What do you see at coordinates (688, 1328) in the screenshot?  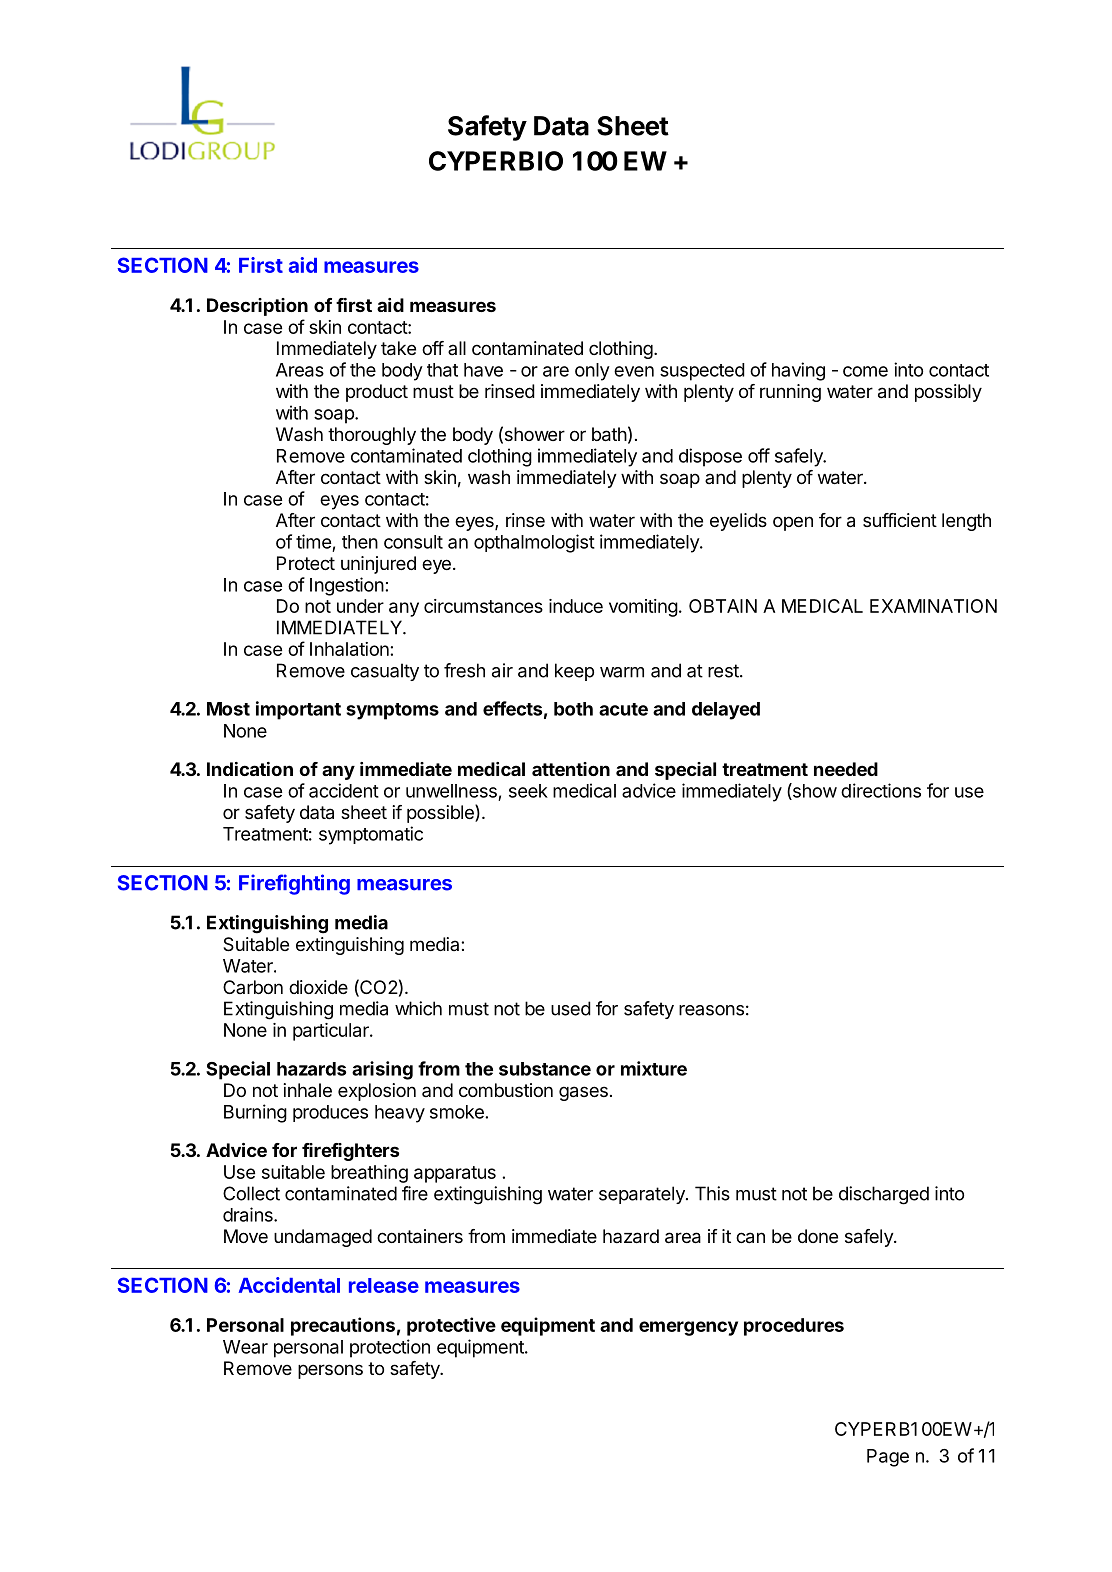 I see `emergency` at bounding box center [688, 1328].
